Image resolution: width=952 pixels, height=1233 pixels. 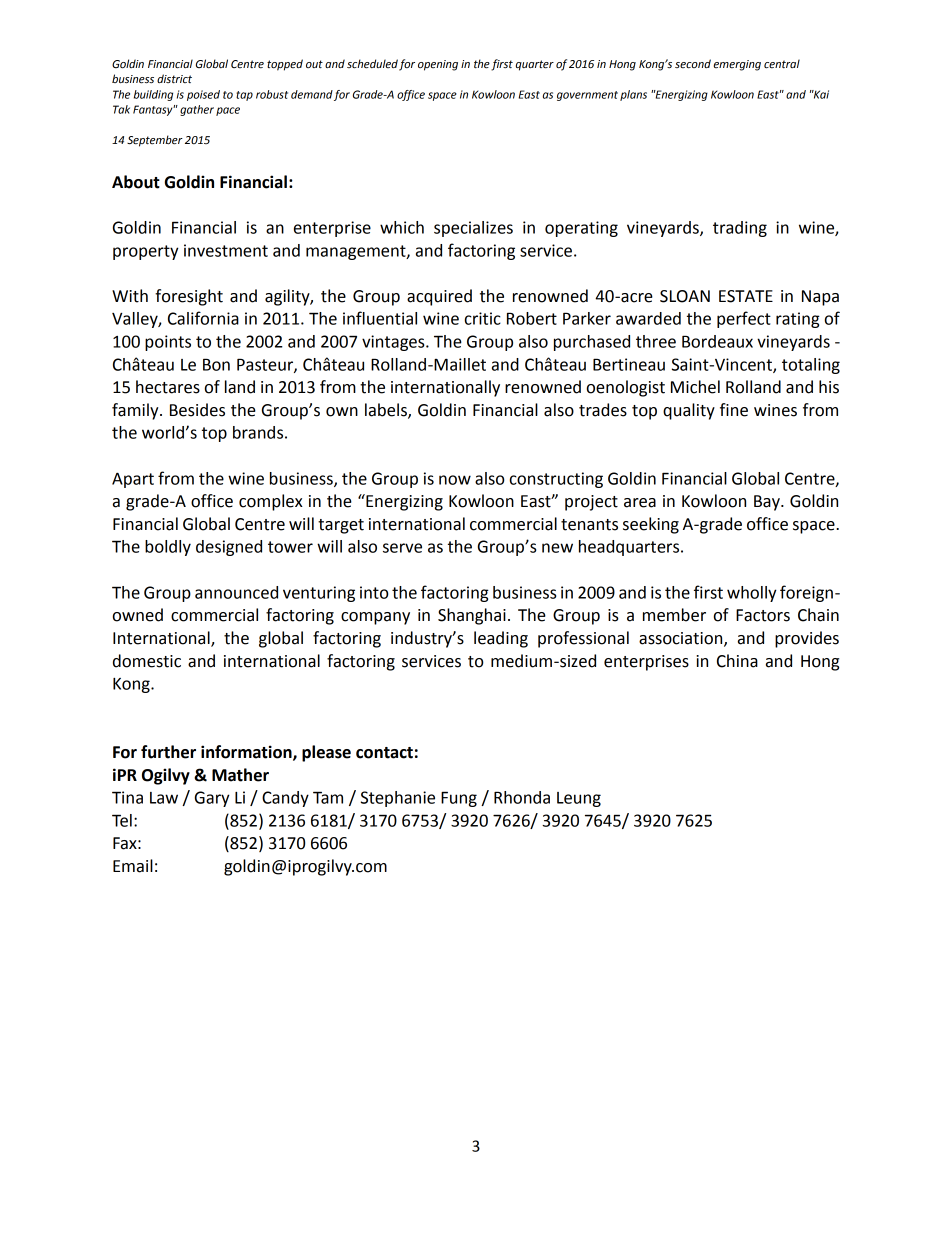 I want to click on emerging, so click(x=737, y=65).
